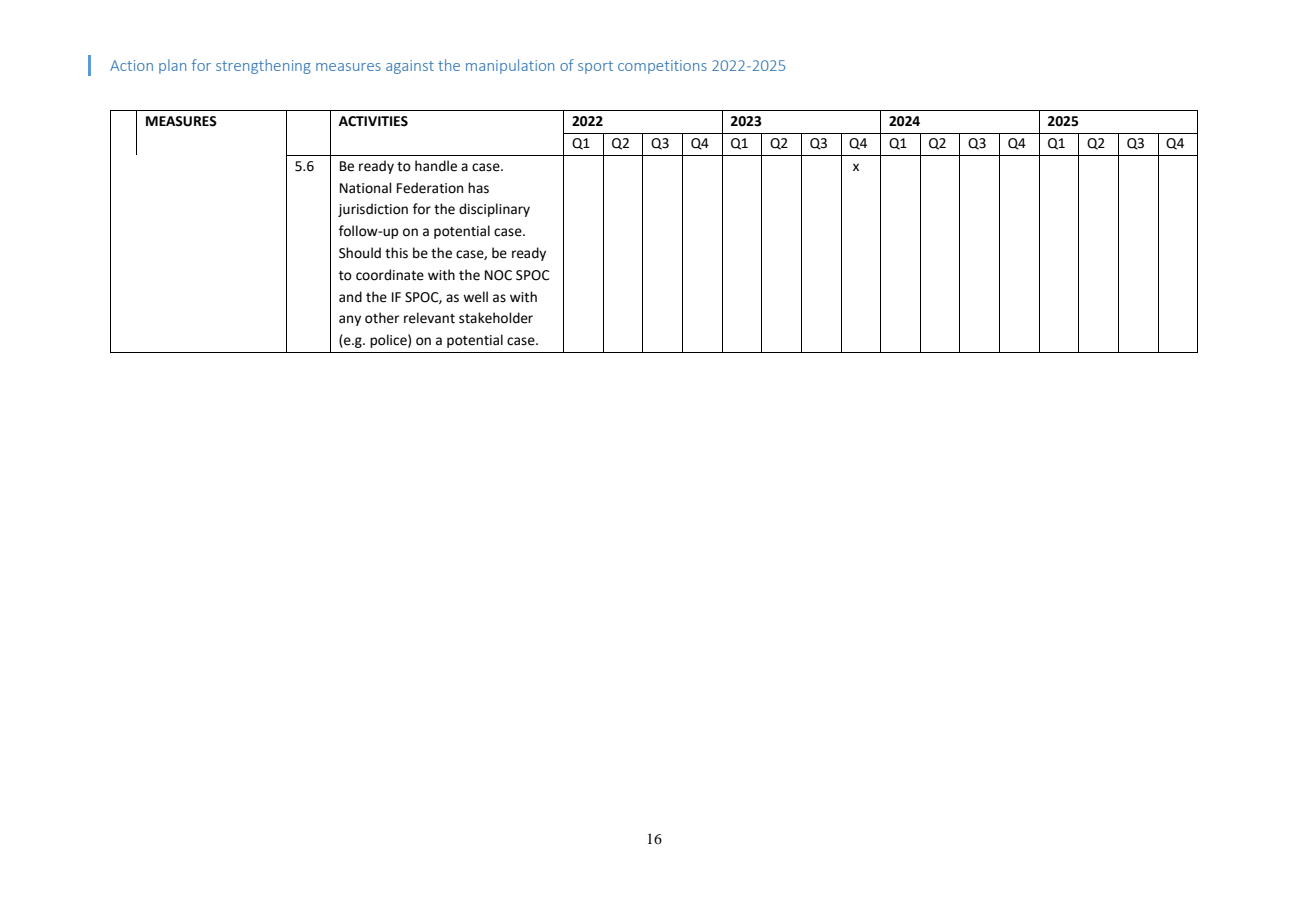  I want to click on has, so click(478, 188).
